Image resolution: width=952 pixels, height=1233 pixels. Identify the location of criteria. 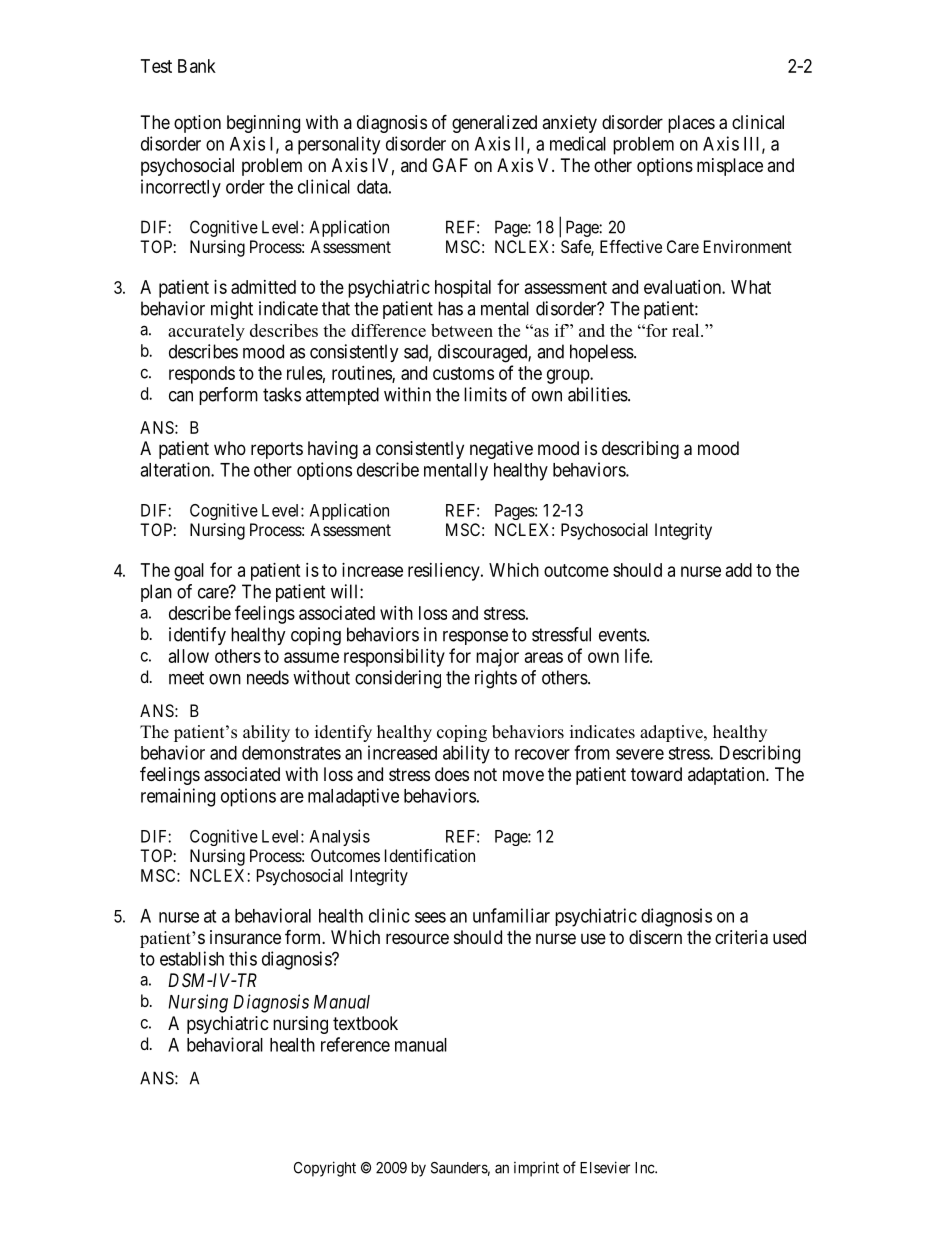
(741, 937).
